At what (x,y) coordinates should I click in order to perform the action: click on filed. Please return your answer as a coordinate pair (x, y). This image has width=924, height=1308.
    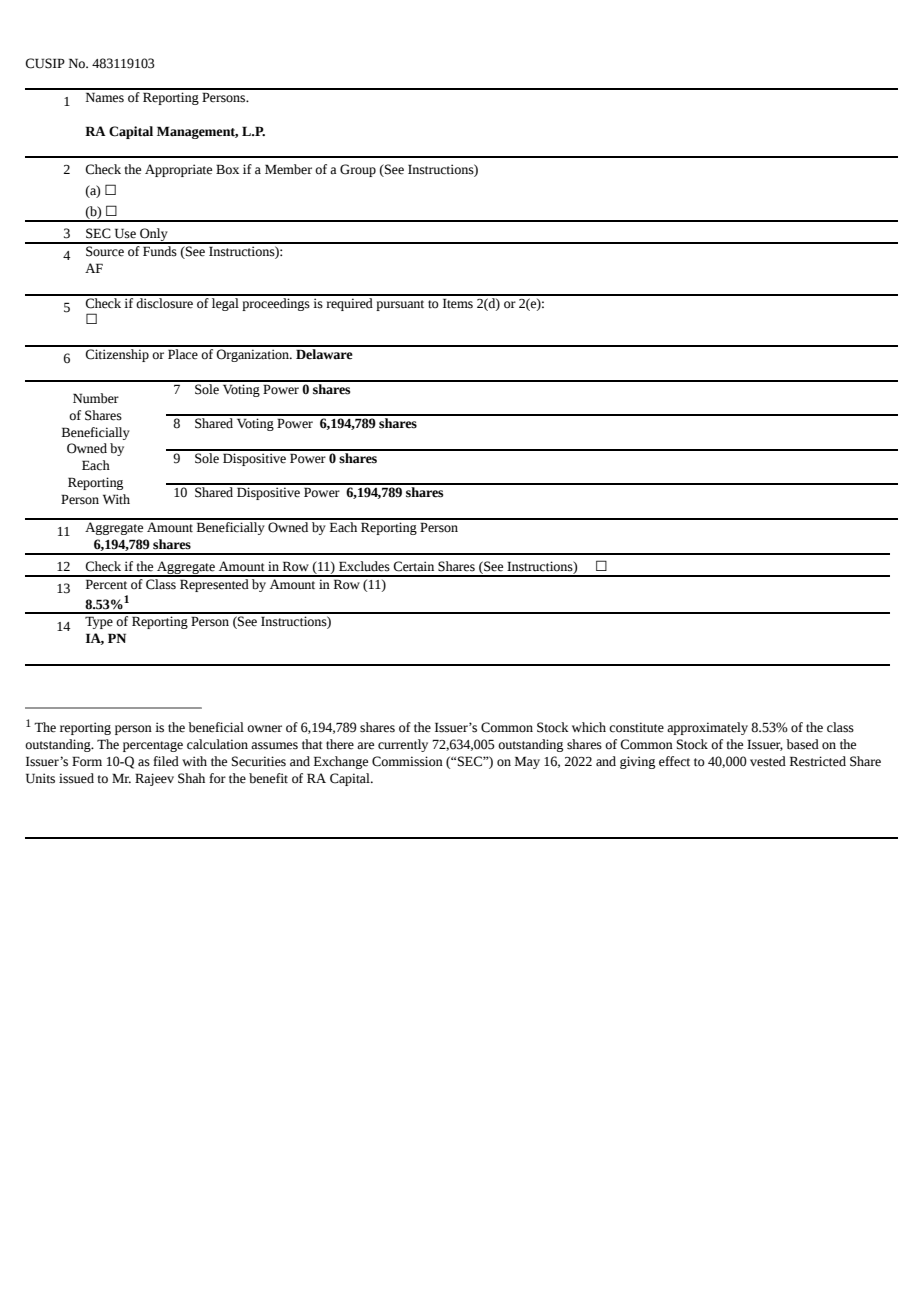
    Looking at the image, I should click on (166, 761).
